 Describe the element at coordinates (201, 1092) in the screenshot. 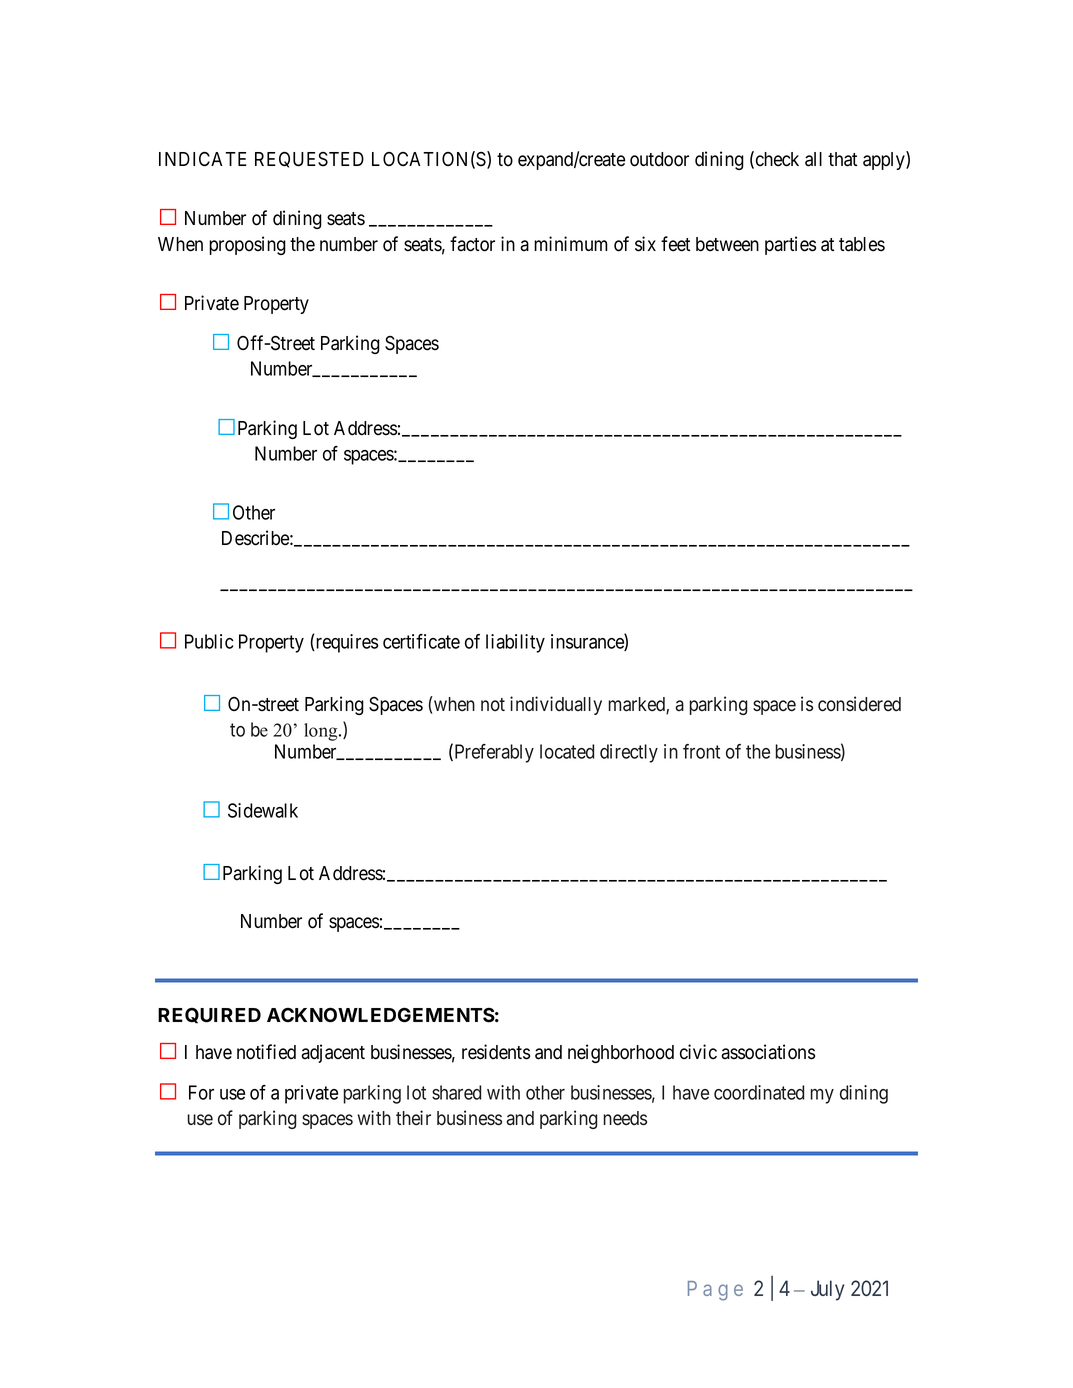

I see `For` at that location.
